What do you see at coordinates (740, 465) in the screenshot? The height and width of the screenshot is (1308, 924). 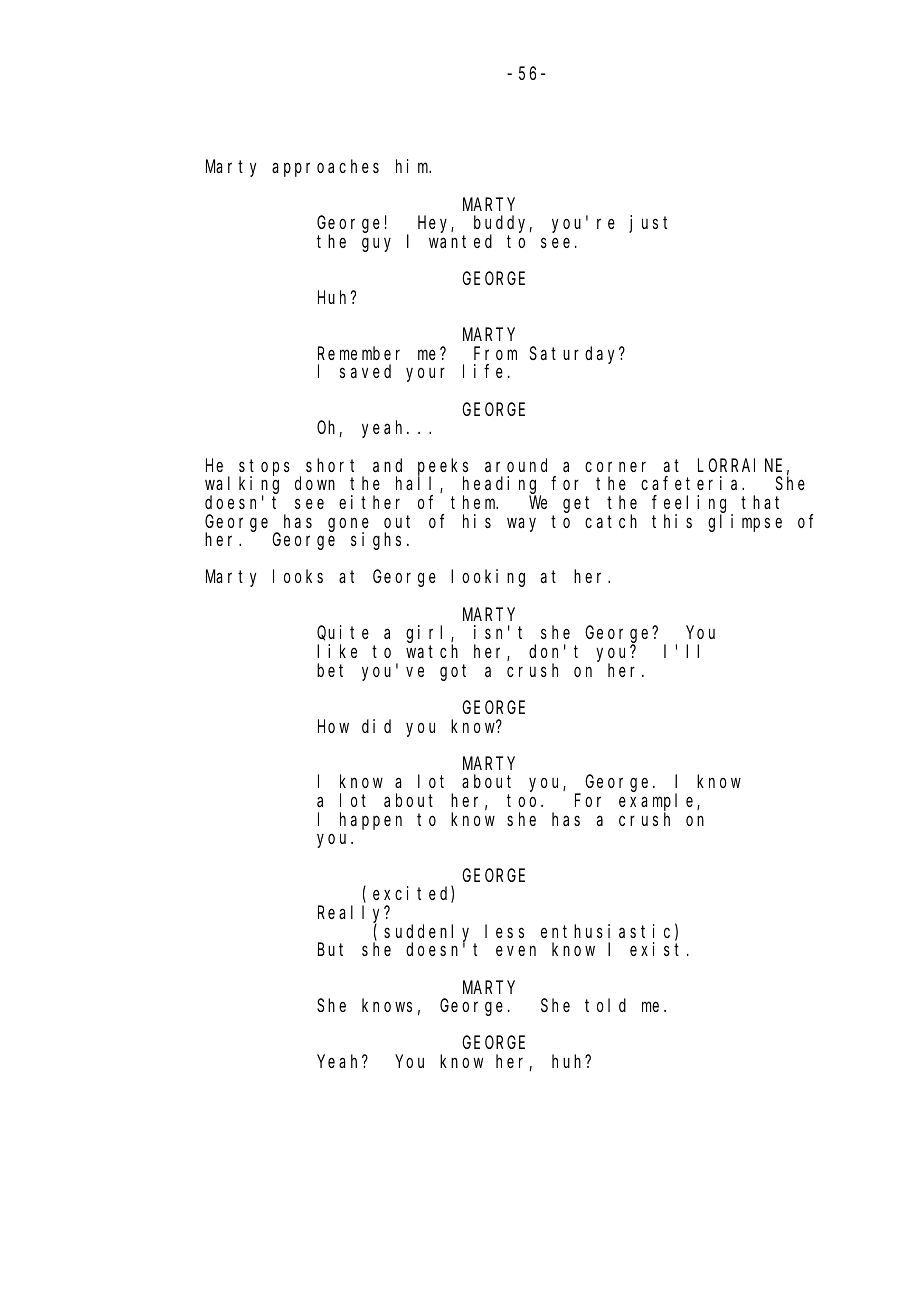 I see `LORRAINE` at bounding box center [740, 465].
